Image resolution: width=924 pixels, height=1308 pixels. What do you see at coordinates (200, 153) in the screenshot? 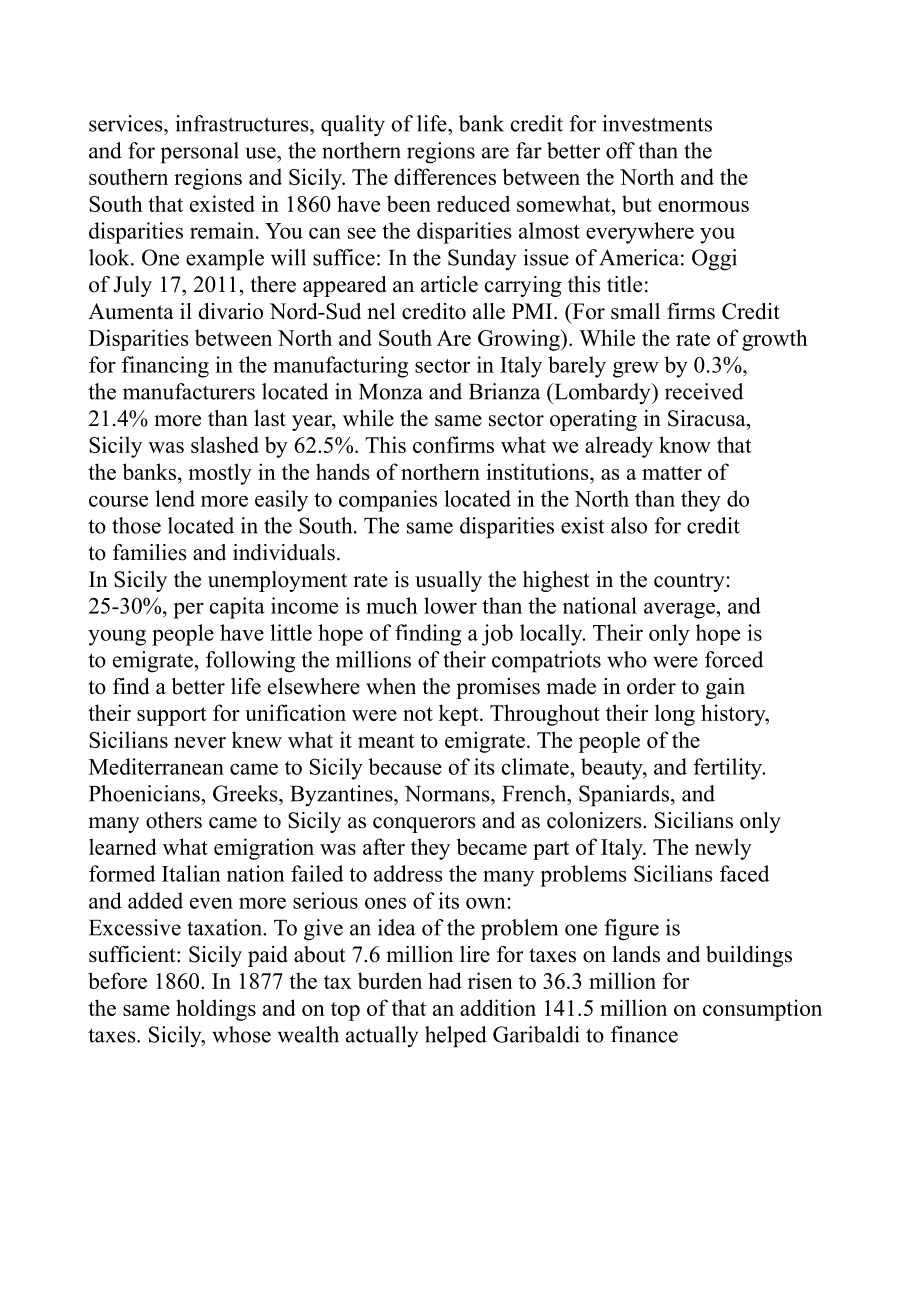
I see `personal` at bounding box center [200, 153].
